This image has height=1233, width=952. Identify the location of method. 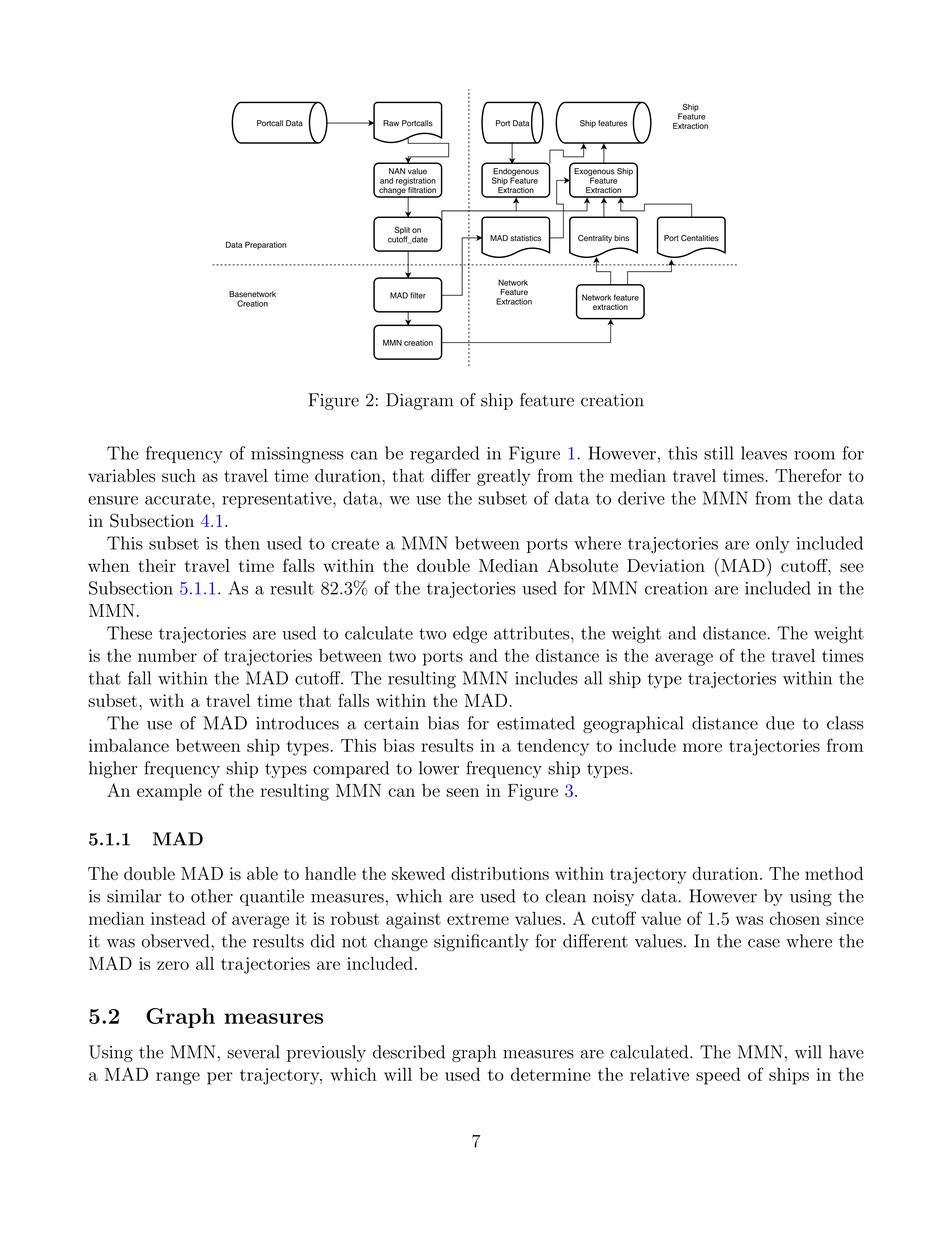
(834, 873).
